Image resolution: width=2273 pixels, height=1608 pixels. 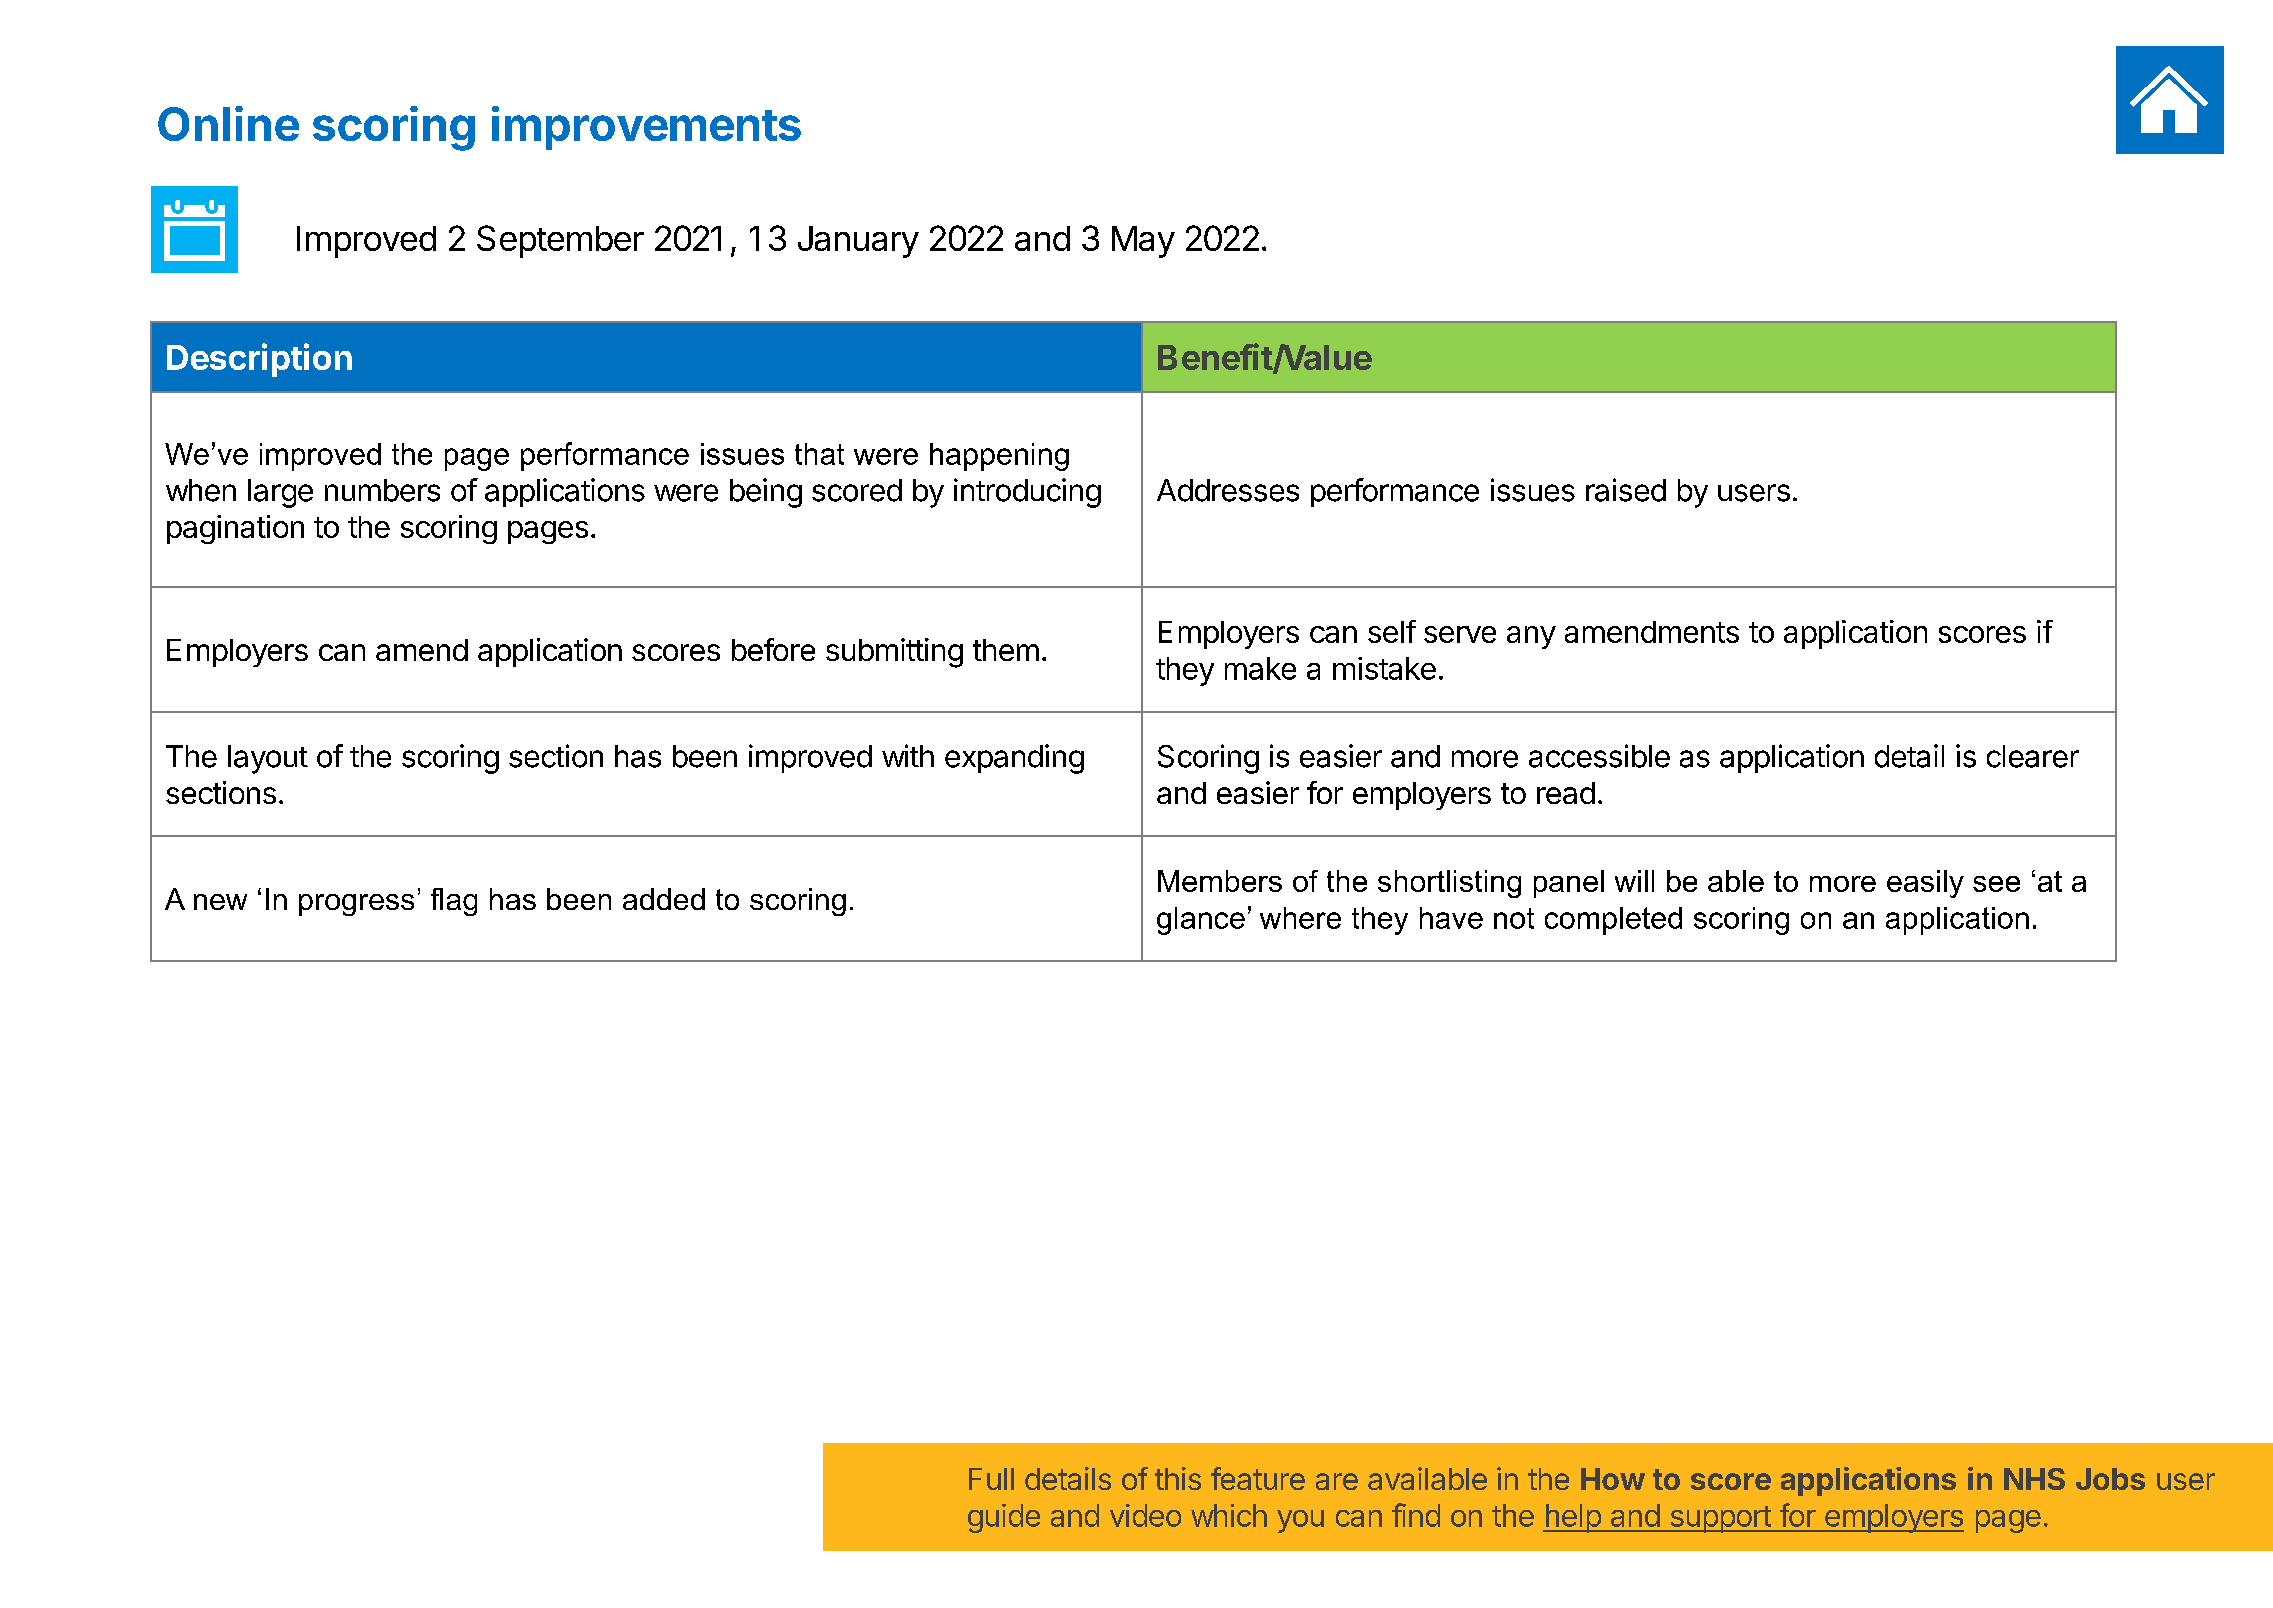 I want to click on raised, so click(x=1626, y=490).
